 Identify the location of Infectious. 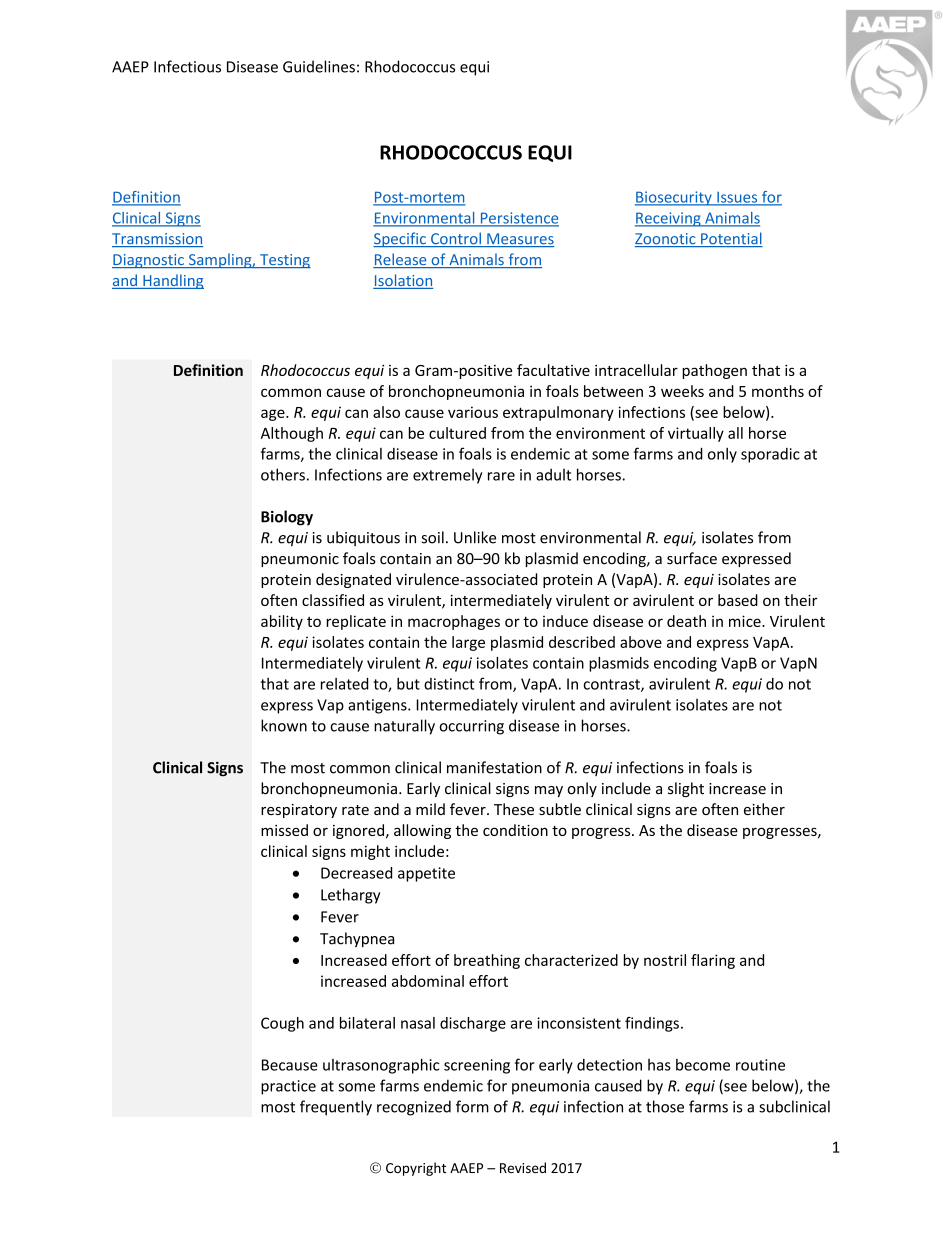
(187, 66).
